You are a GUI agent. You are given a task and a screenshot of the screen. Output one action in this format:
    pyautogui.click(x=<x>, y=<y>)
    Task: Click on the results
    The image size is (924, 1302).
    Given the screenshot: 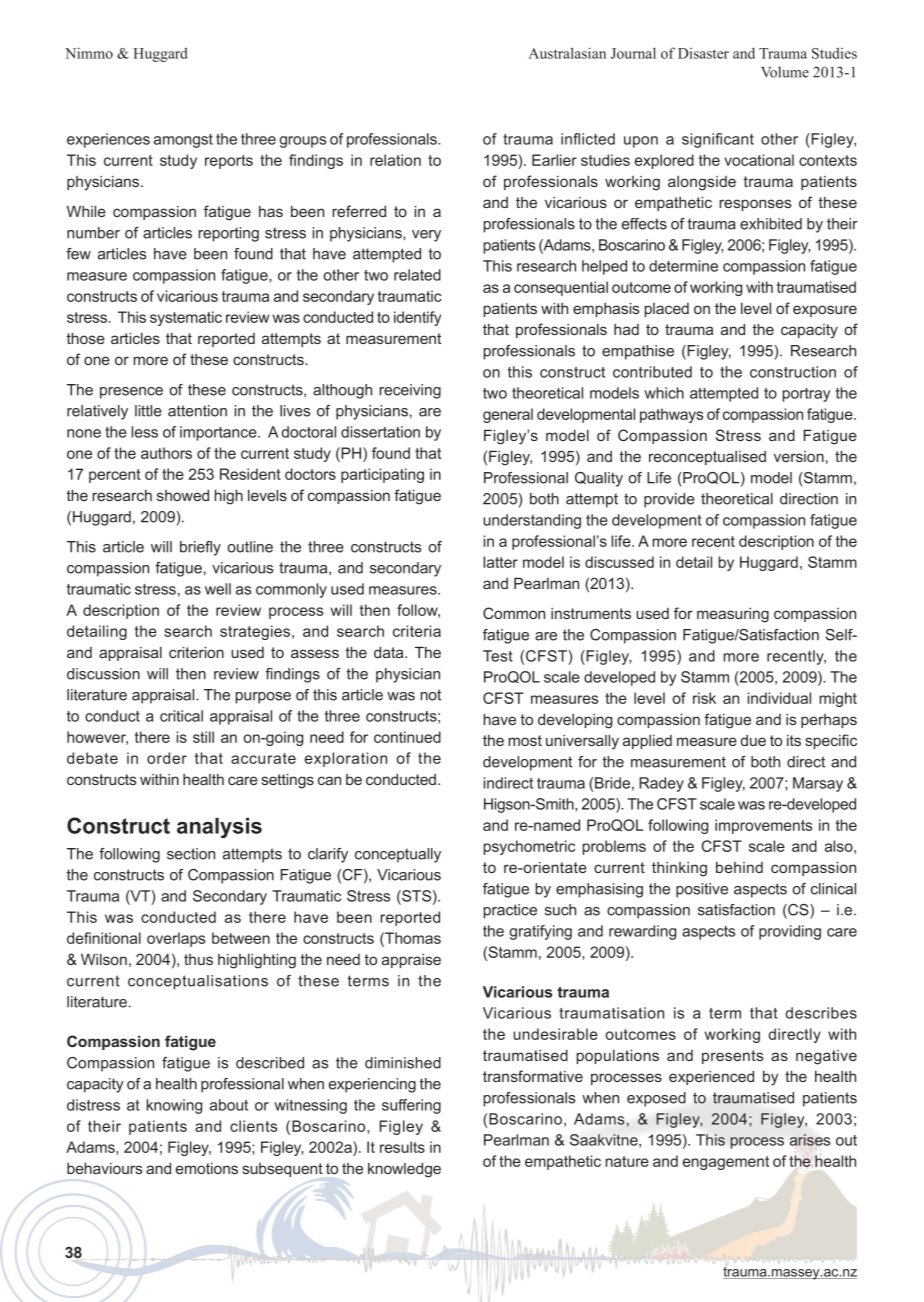 What is the action you would take?
    pyautogui.click(x=402, y=1147)
